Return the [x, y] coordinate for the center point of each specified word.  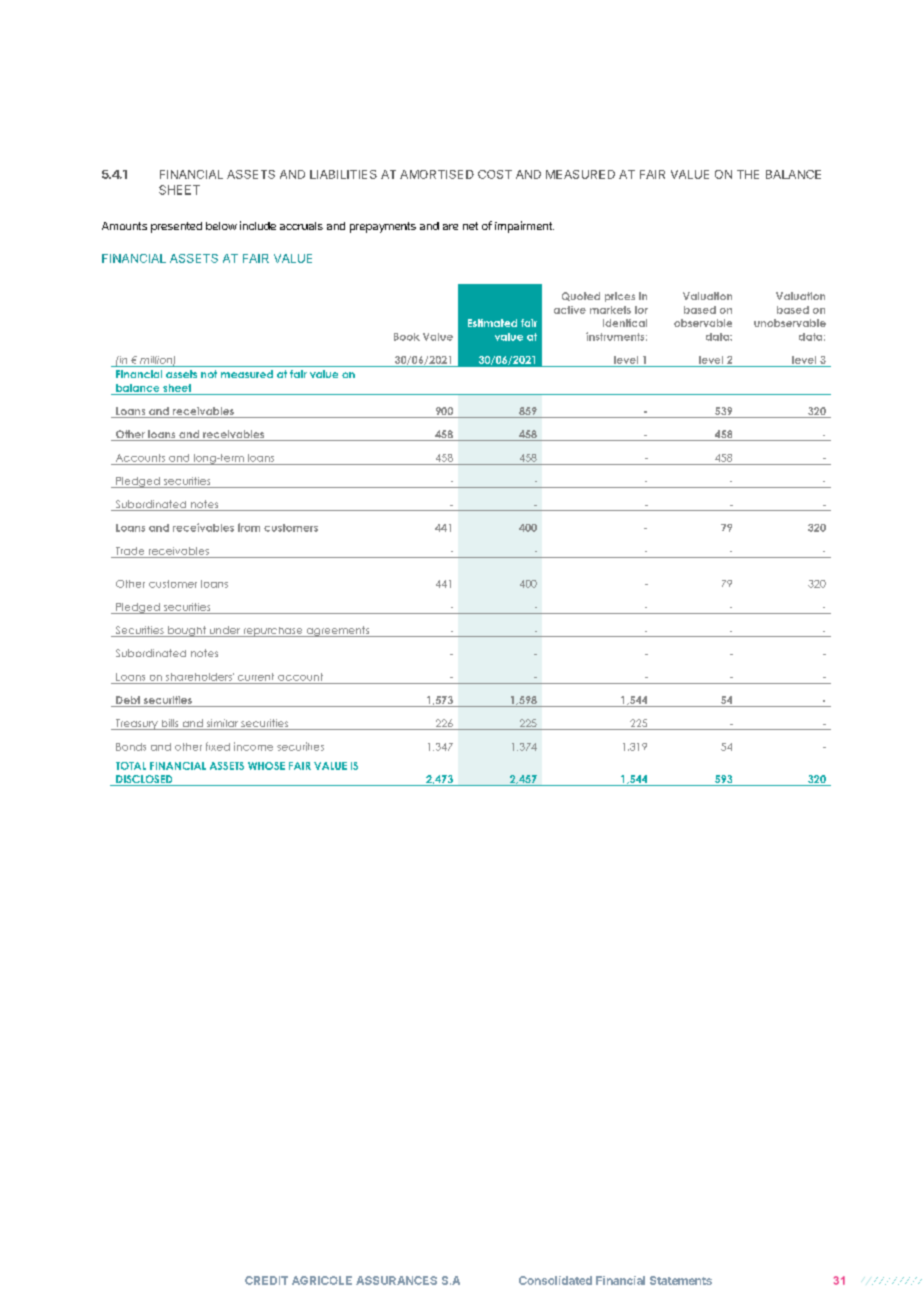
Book [407, 337]
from [249, 527]
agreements [338, 631]
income [253, 746]
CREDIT [266, 1280]
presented [176, 227]
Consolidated [555, 1280]
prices [620, 297]
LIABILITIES [343, 174]
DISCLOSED [144, 780]
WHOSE [266, 766]
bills [170, 724]
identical [625, 323]
